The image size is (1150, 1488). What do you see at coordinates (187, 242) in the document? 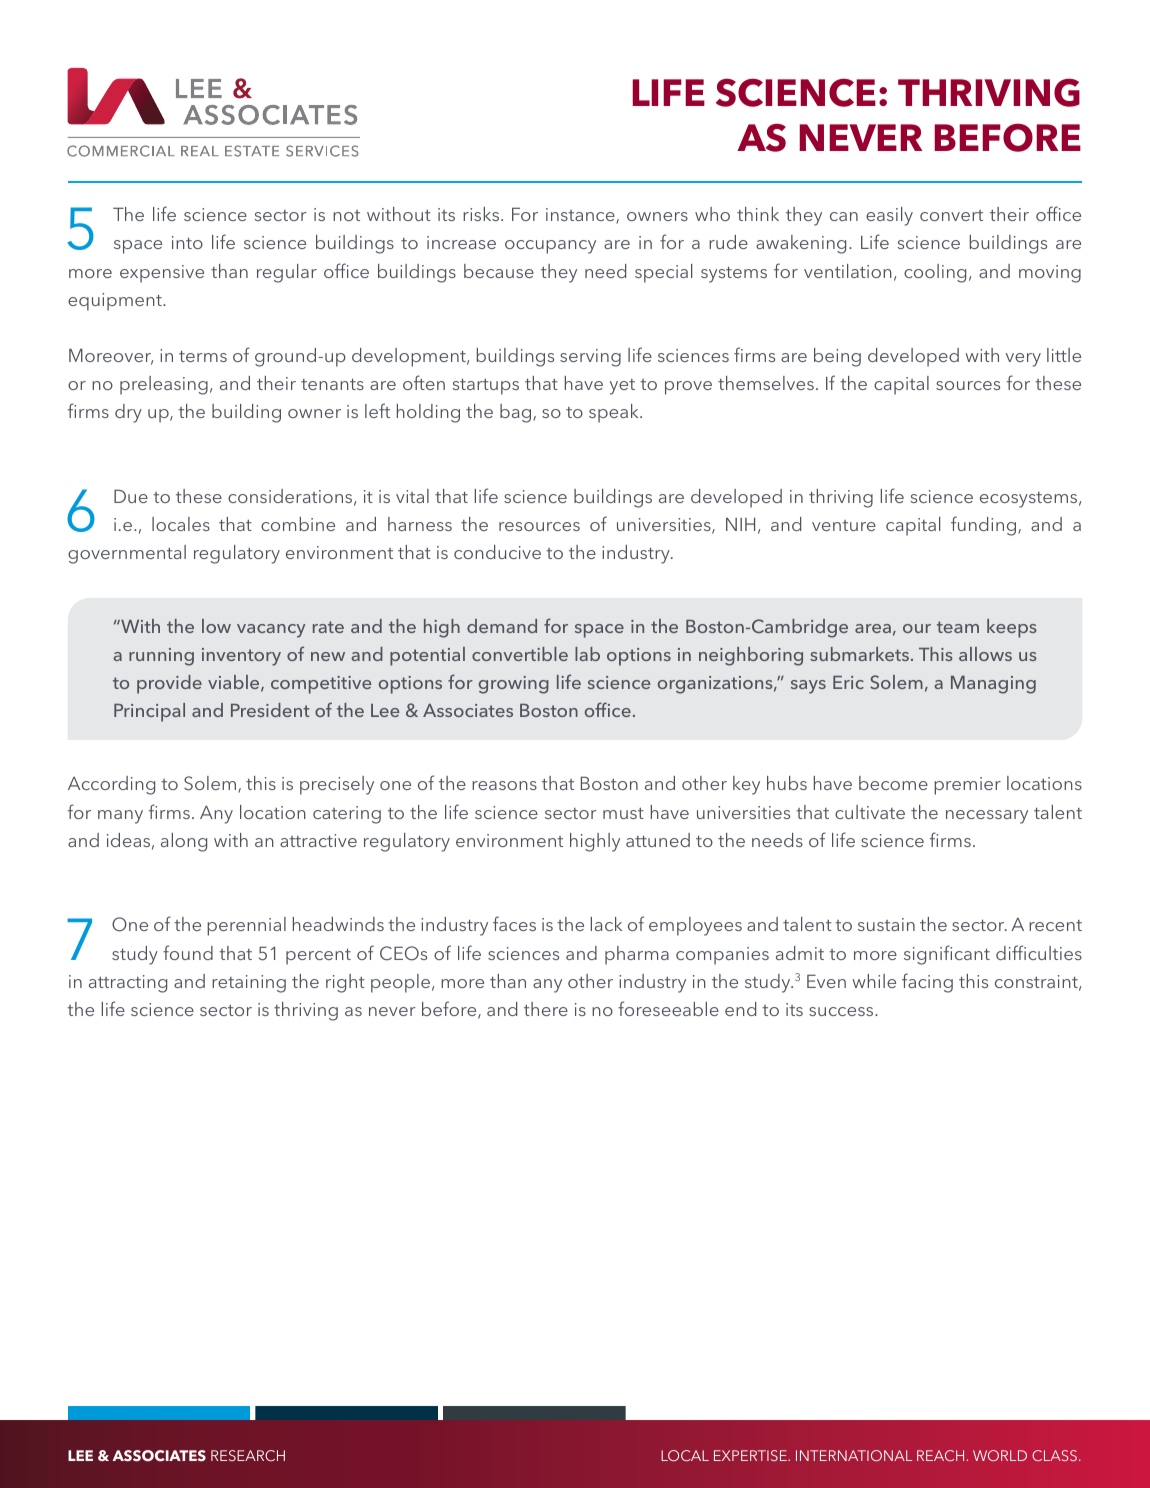
I see `into` at bounding box center [187, 242].
